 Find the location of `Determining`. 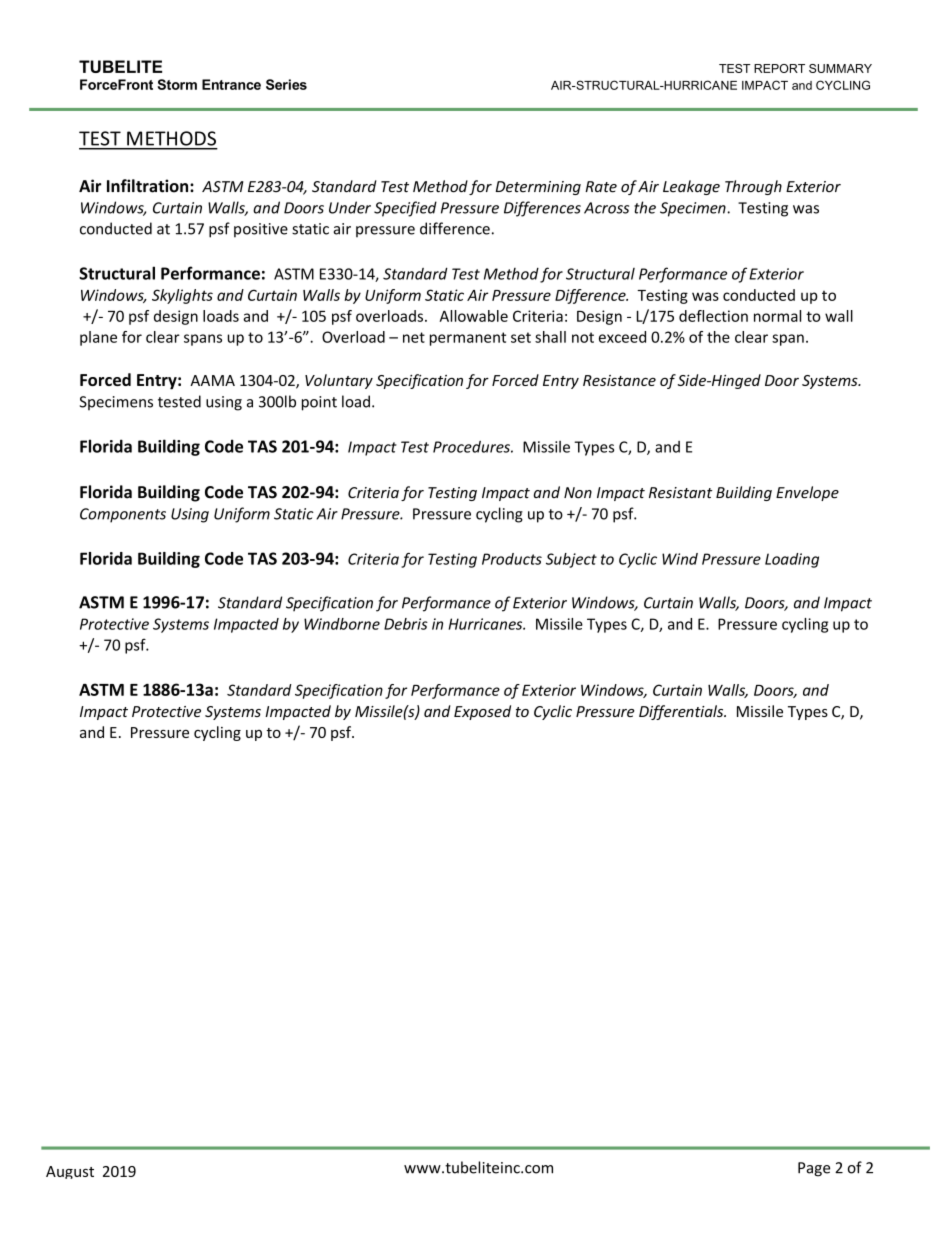

Determining is located at coordinates (538, 188).
